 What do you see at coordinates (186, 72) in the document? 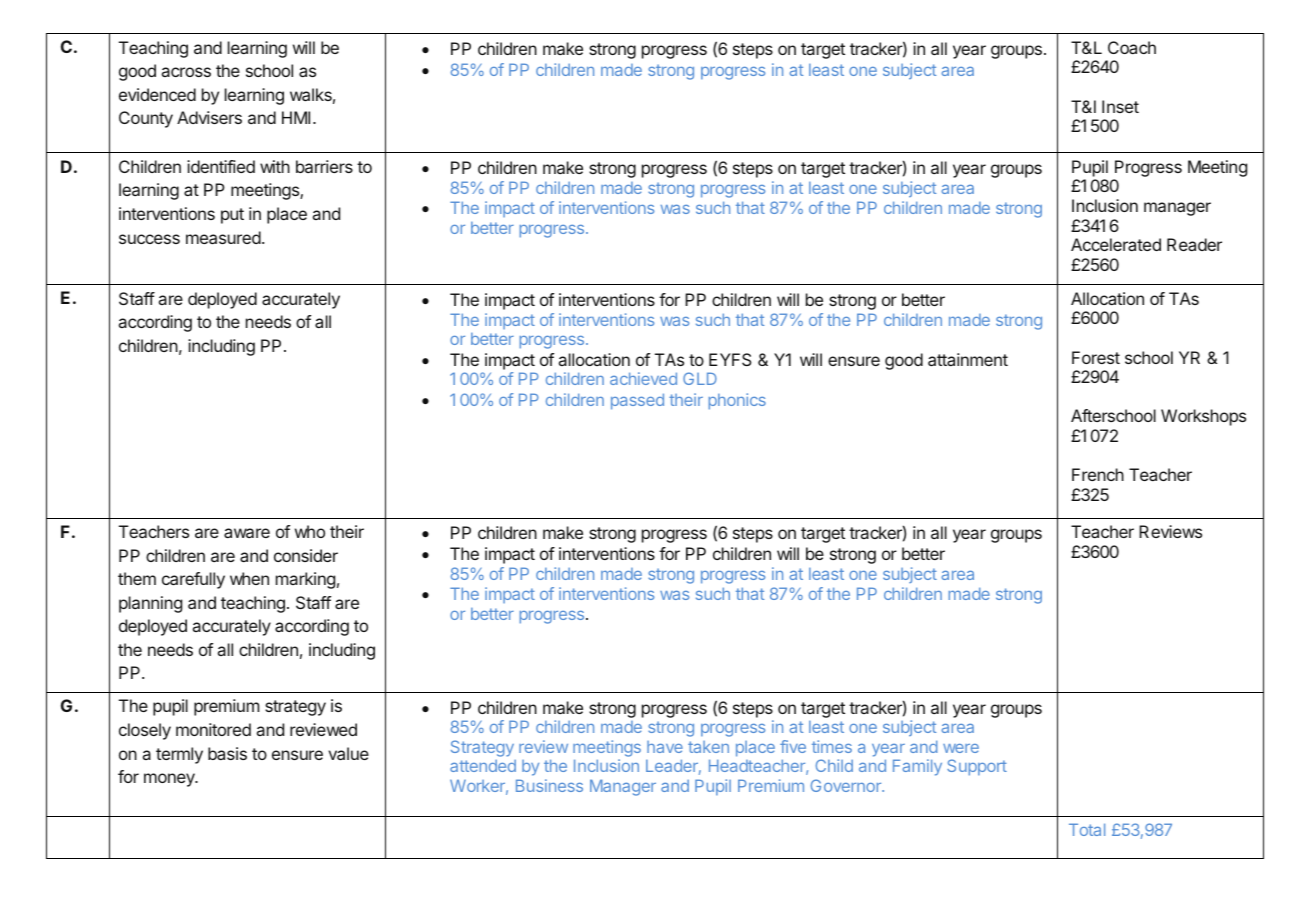
I see `across` at bounding box center [186, 72].
